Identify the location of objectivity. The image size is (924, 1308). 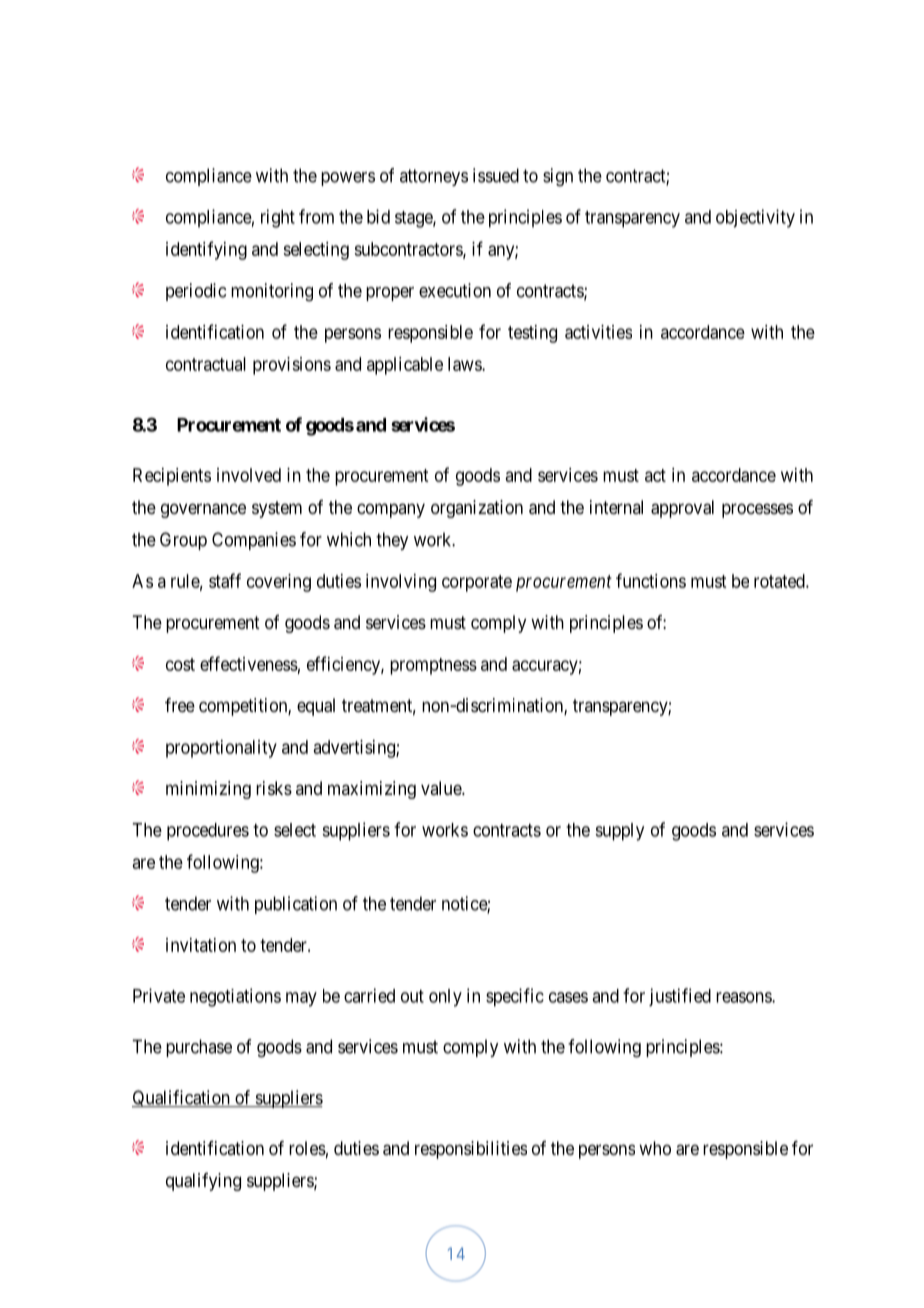
(755, 218).
